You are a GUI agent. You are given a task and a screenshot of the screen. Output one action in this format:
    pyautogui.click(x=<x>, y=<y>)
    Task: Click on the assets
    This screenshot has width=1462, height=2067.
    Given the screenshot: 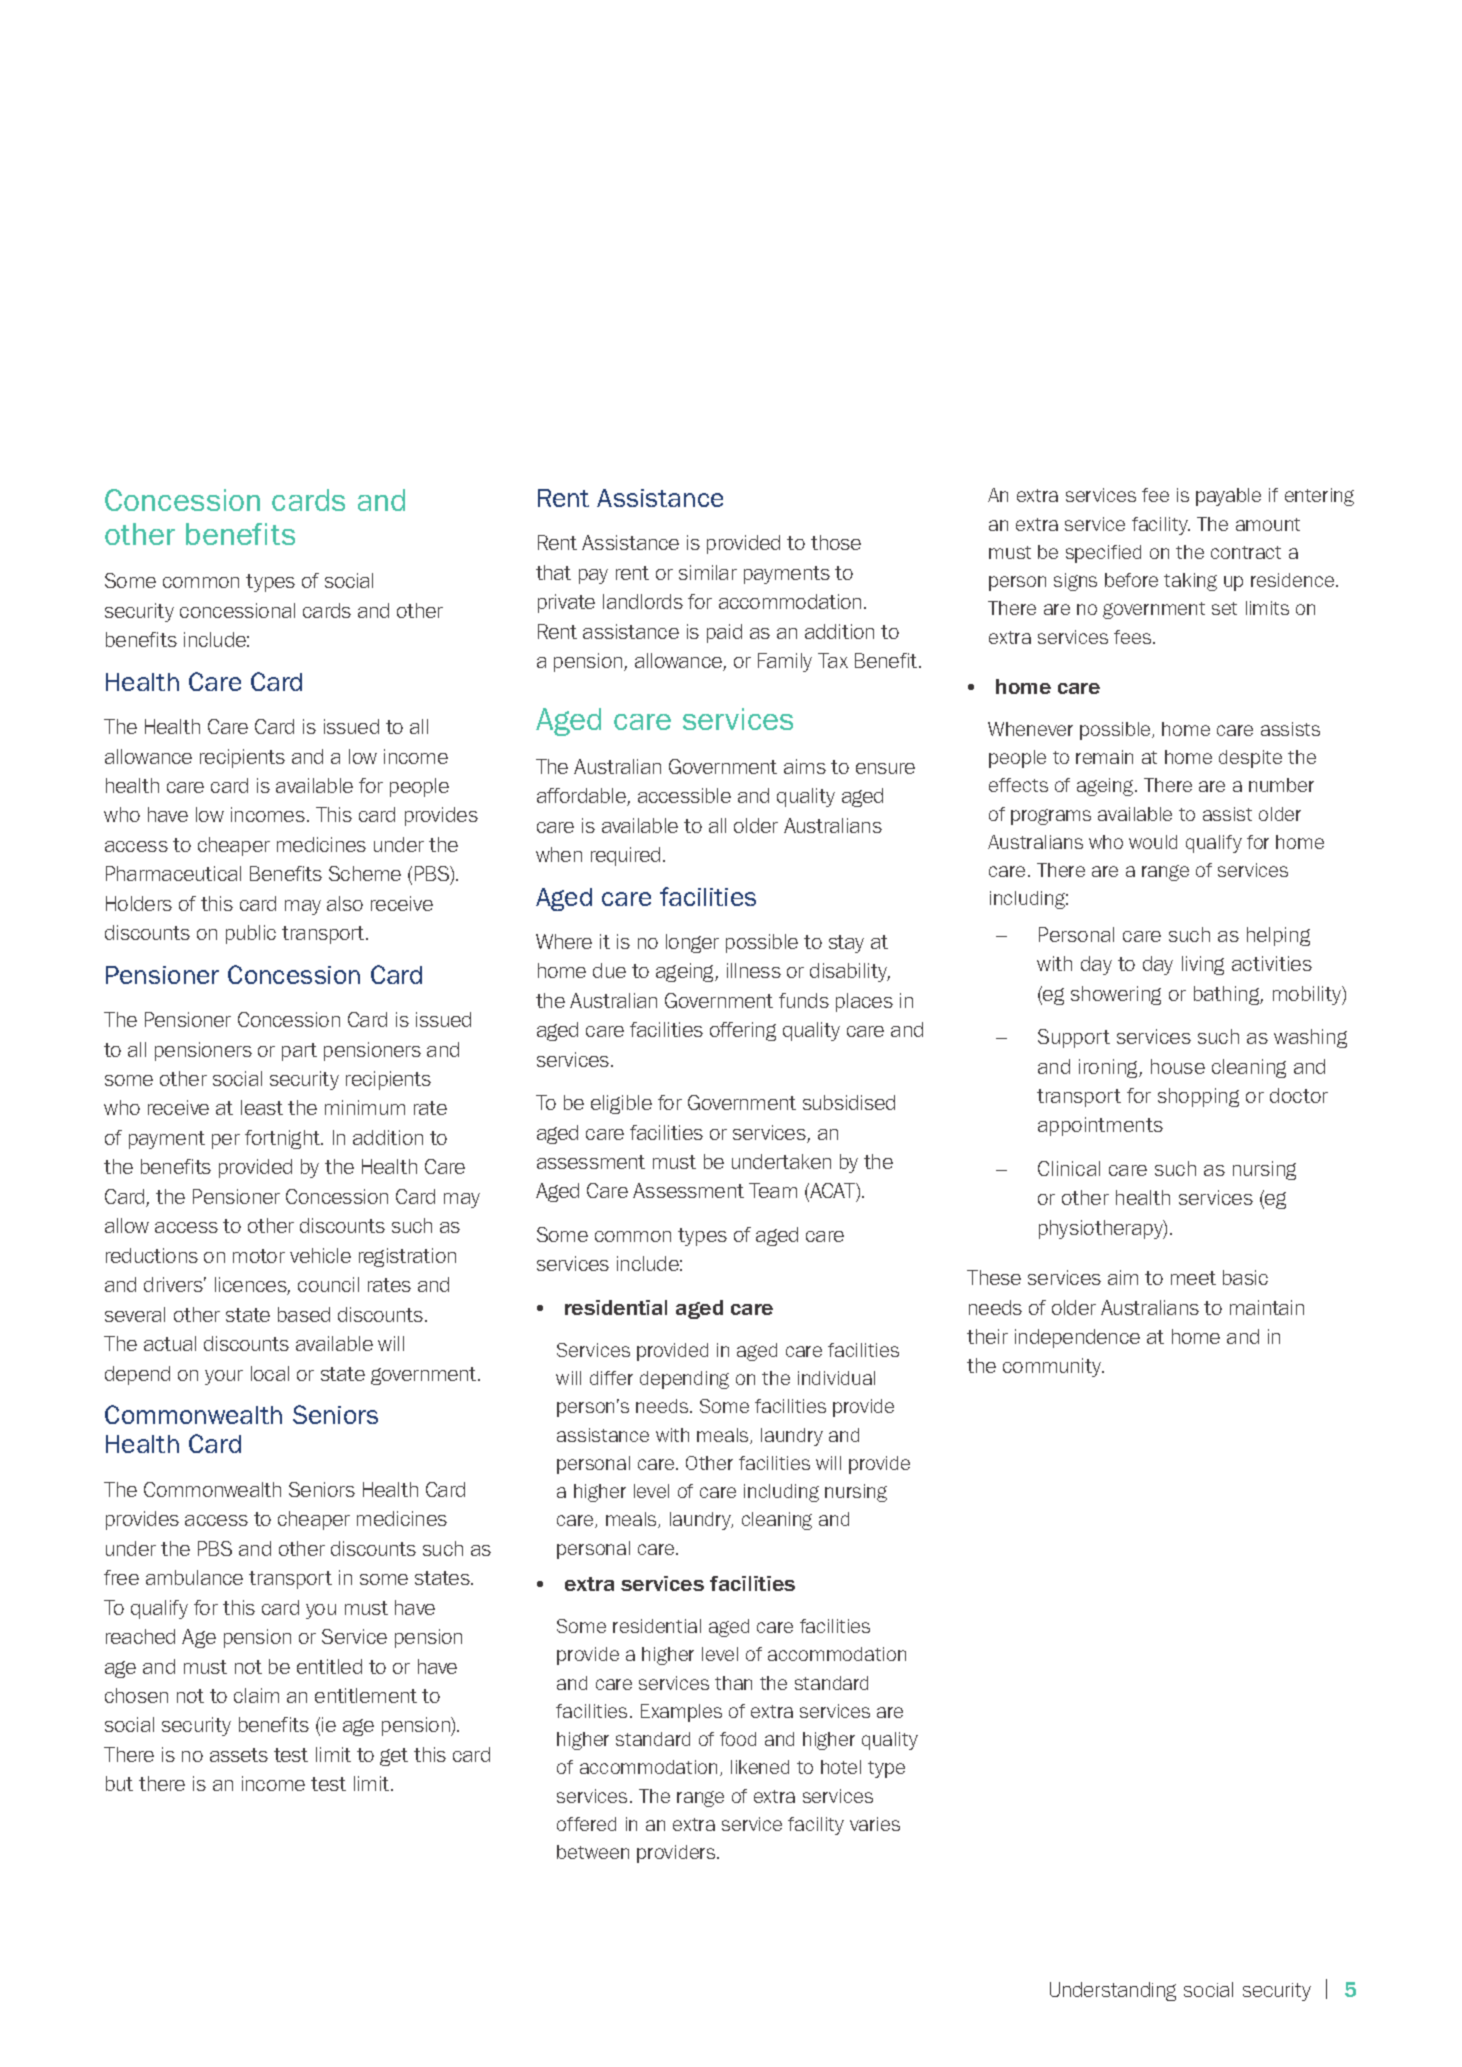 What is the action you would take?
    pyautogui.click(x=239, y=1755)
